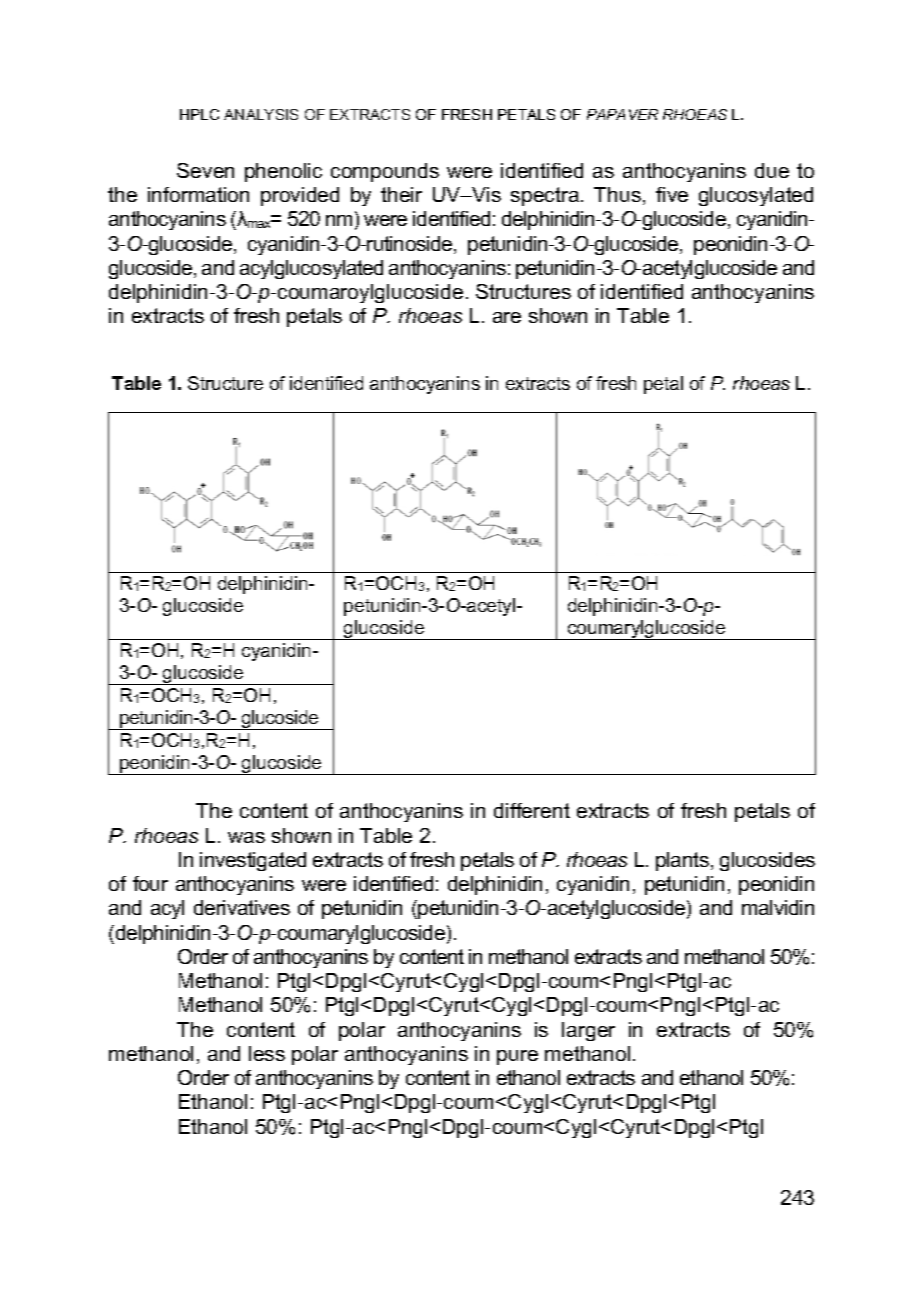  What do you see at coordinates (672, 194) in the image?
I see `five` at bounding box center [672, 194].
